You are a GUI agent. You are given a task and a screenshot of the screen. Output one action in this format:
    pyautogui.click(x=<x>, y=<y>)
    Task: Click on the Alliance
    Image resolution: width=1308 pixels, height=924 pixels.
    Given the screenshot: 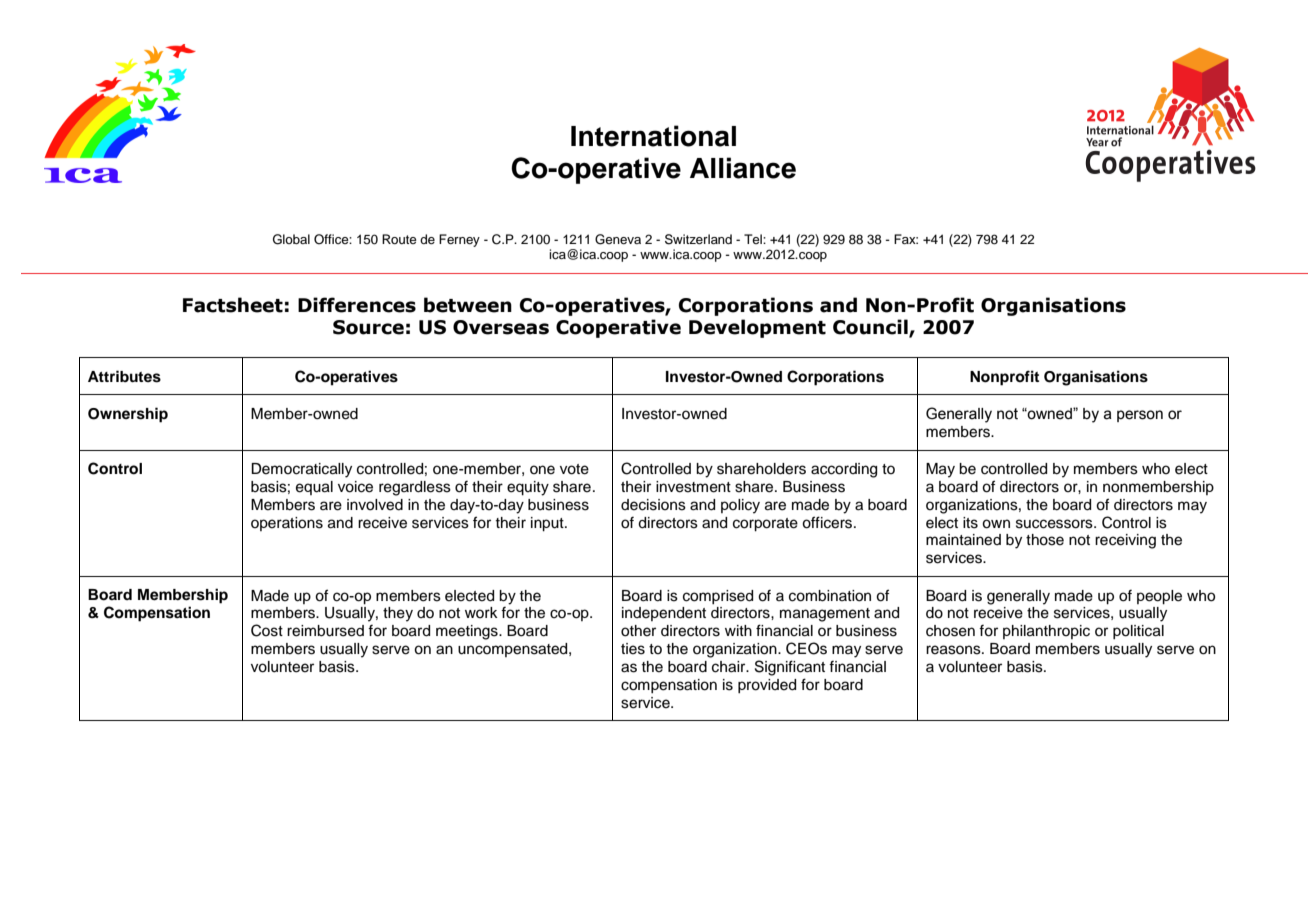 What is the action you would take?
    pyautogui.click(x=743, y=168)
